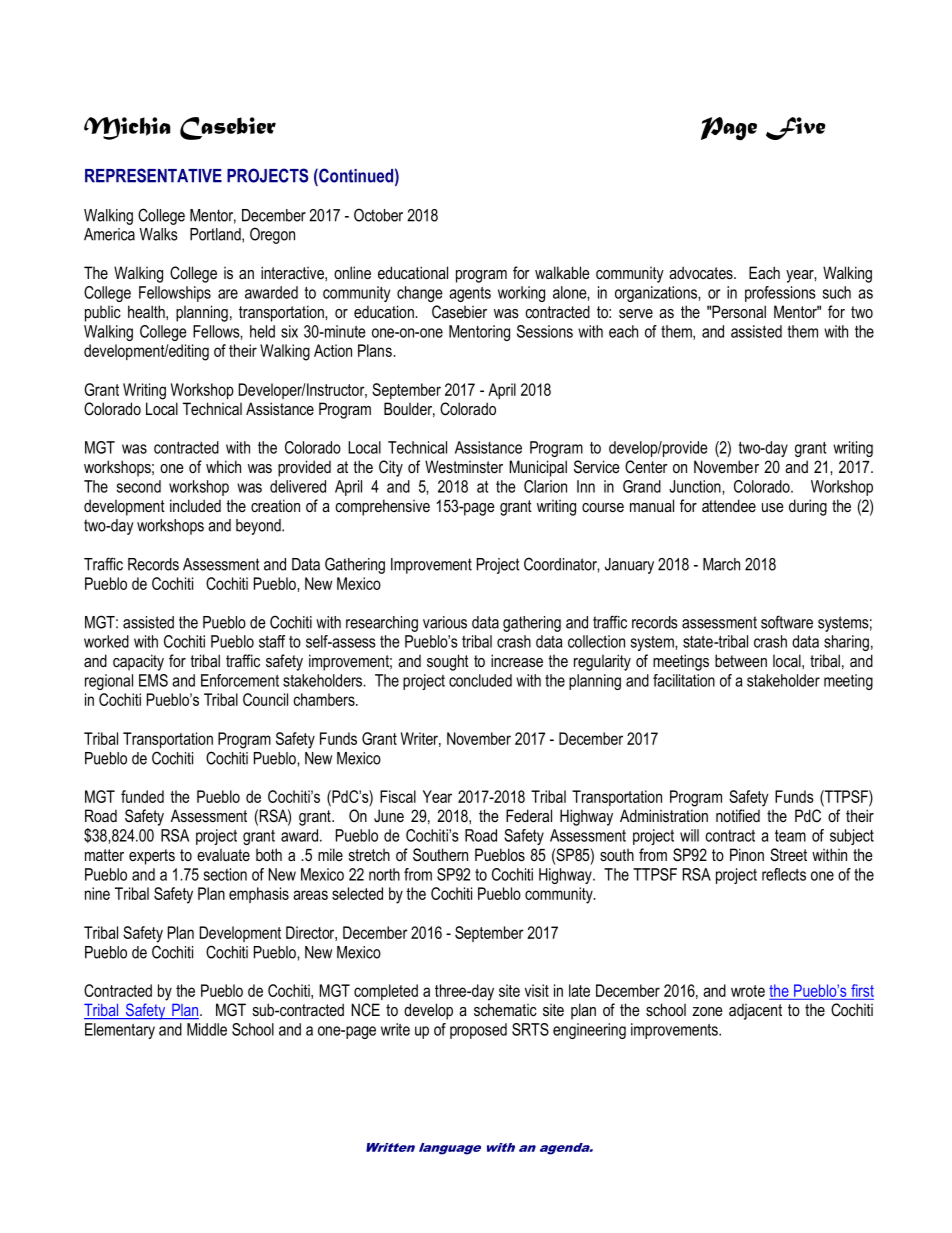 Image resolution: width=952 pixels, height=1233 pixels. Describe the element at coordinates (505, 1009) in the image. I see `schematic` at that location.
